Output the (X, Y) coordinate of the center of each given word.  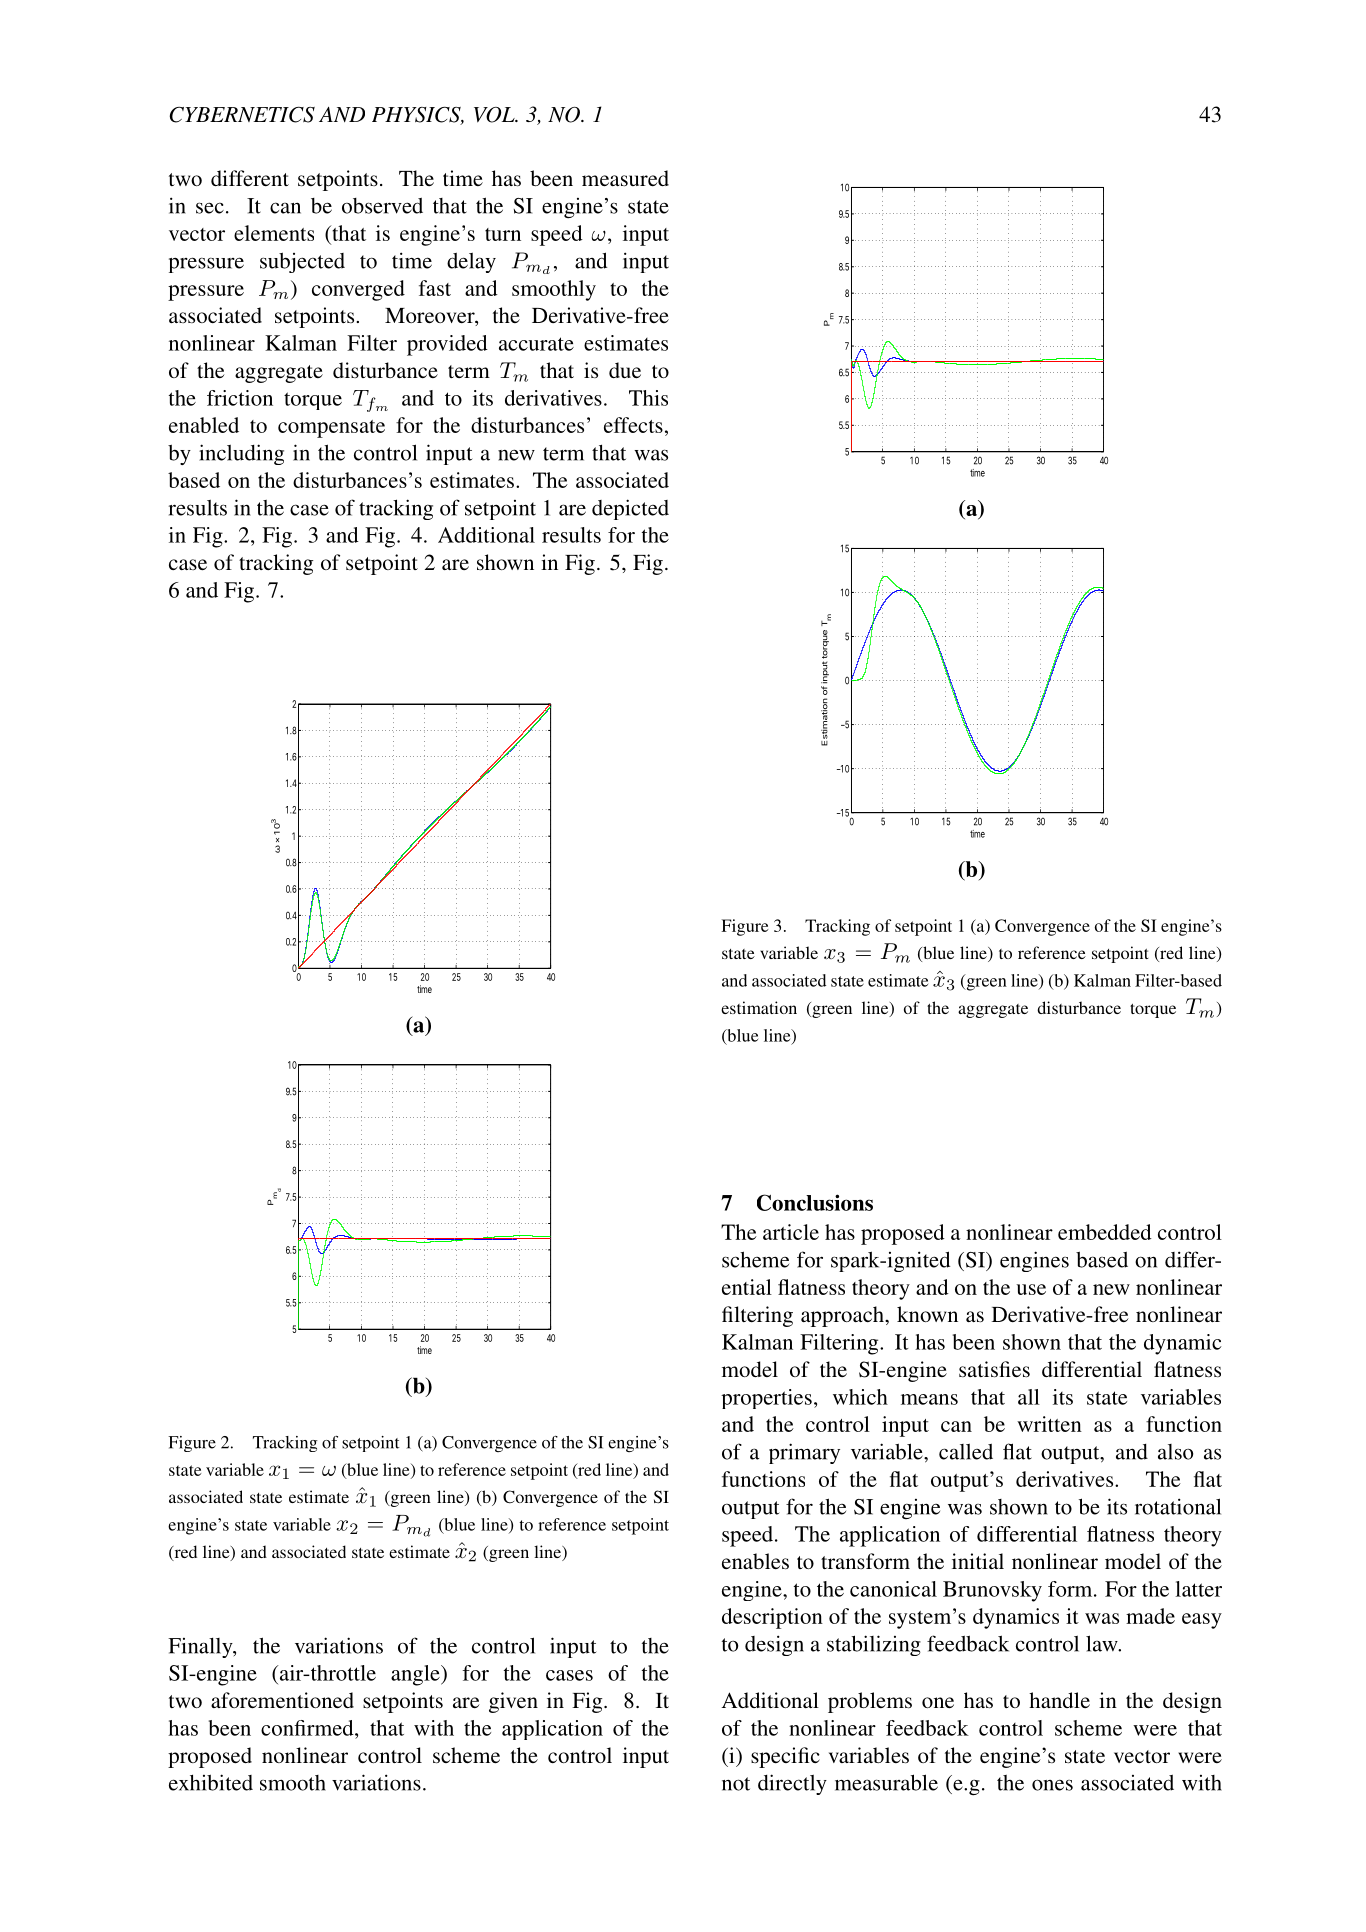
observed (382, 206)
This (648, 398)
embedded (1105, 1232)
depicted (630, 509)
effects (633, 425)
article (791, 1232)
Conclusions (815, 1202)
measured (625, 178)
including (241, 454)
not (736, 1784)
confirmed (308, 1728)
